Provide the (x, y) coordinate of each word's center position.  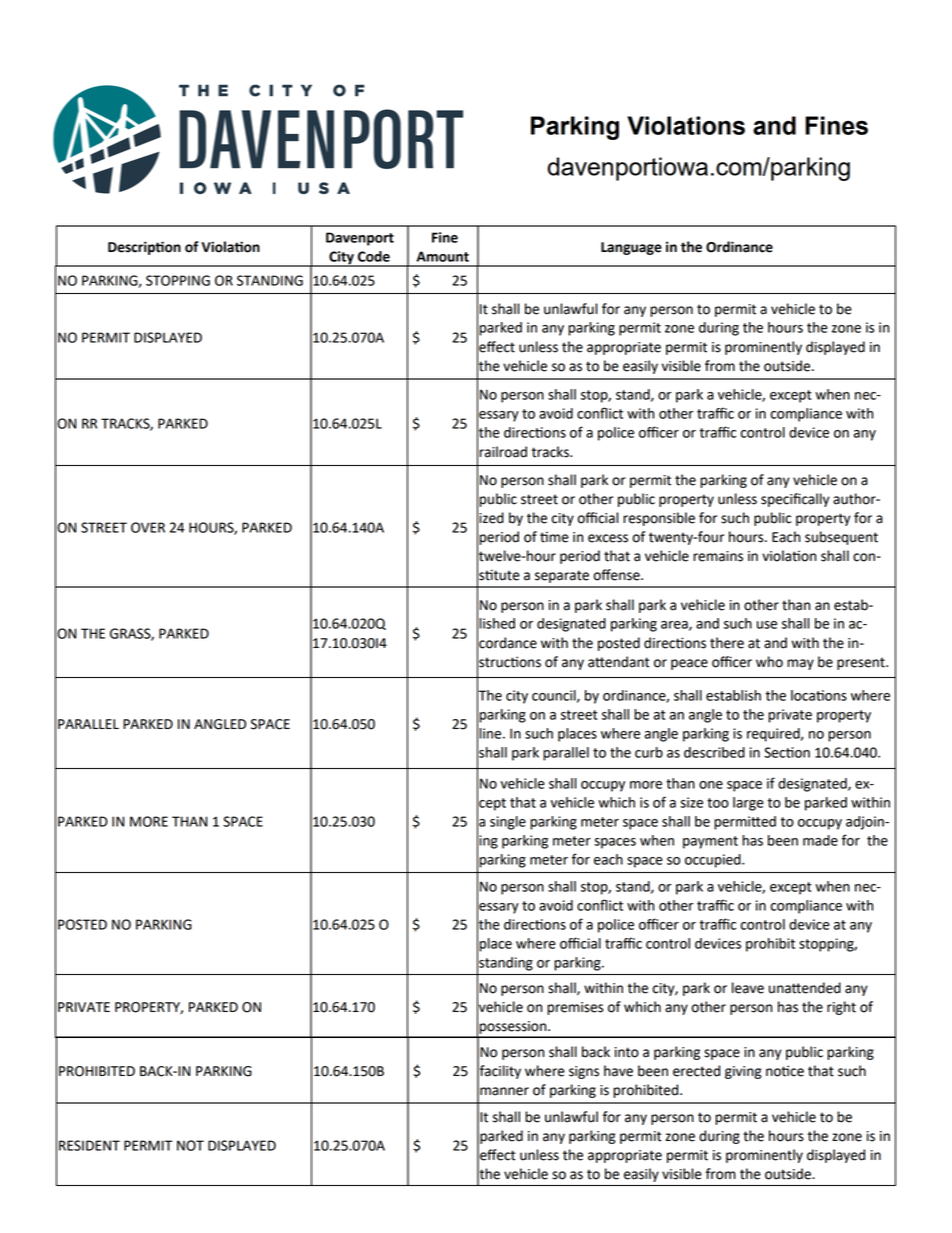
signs (584, 1072)
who (769, 662)
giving (743, 1072)
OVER (148, 527)
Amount (442, 256)
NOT (190, 1145)
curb (649, 752)
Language (631, 248)
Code (374, 256)
